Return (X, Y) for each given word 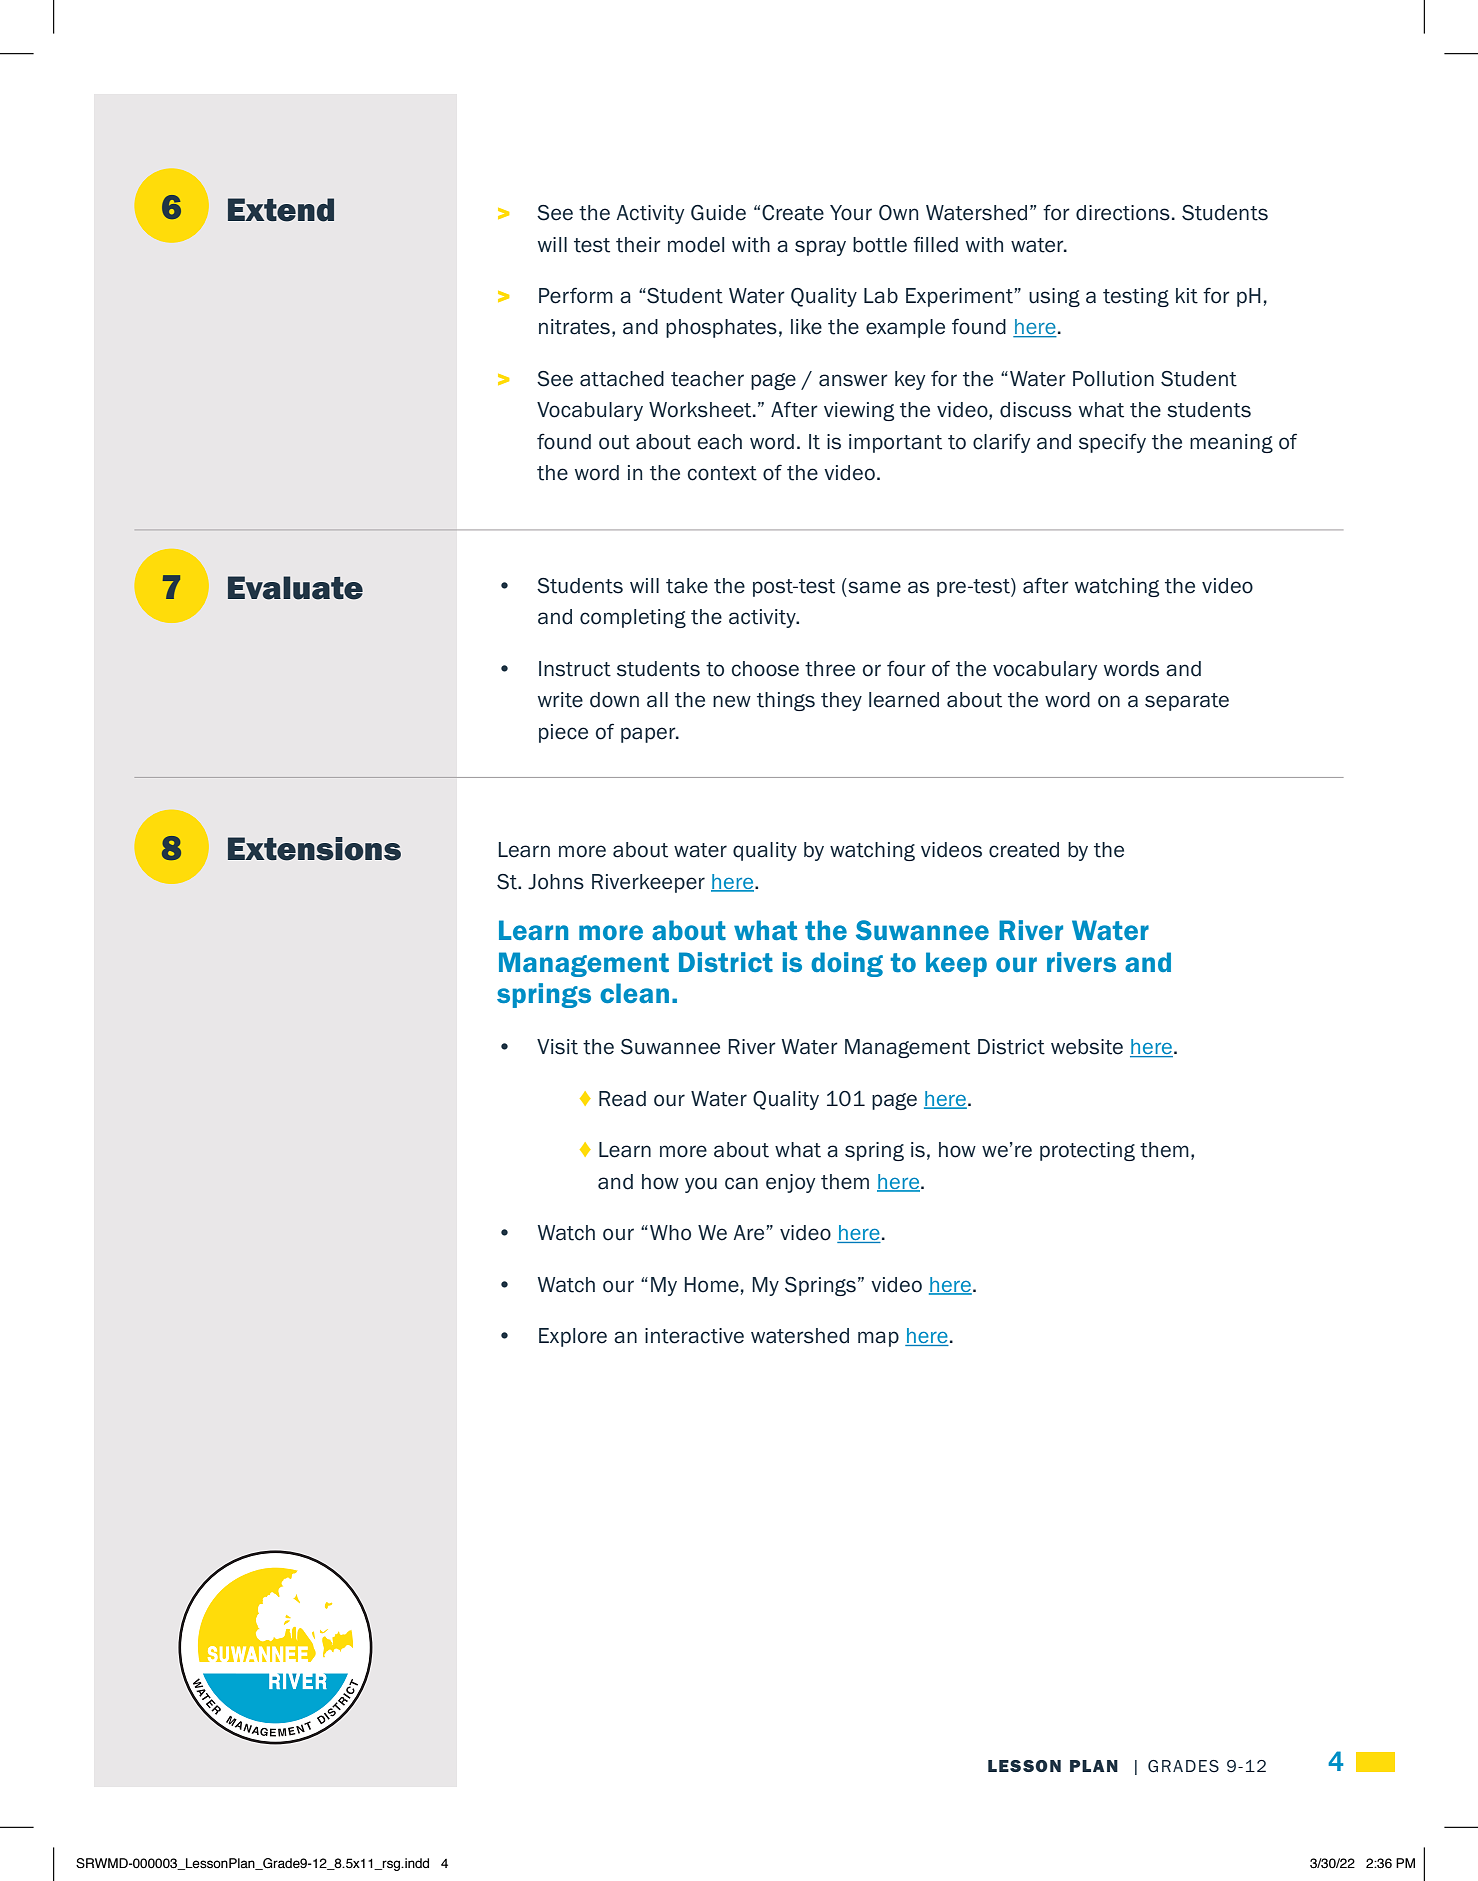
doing (847, 964)
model (696, 245)
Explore (573, 1337)
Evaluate (295, 588)
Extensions (314, 849)
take (687, 586)
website (1087, 1047)
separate (1187, 702)
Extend (281, 210)
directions (1123, 213)
